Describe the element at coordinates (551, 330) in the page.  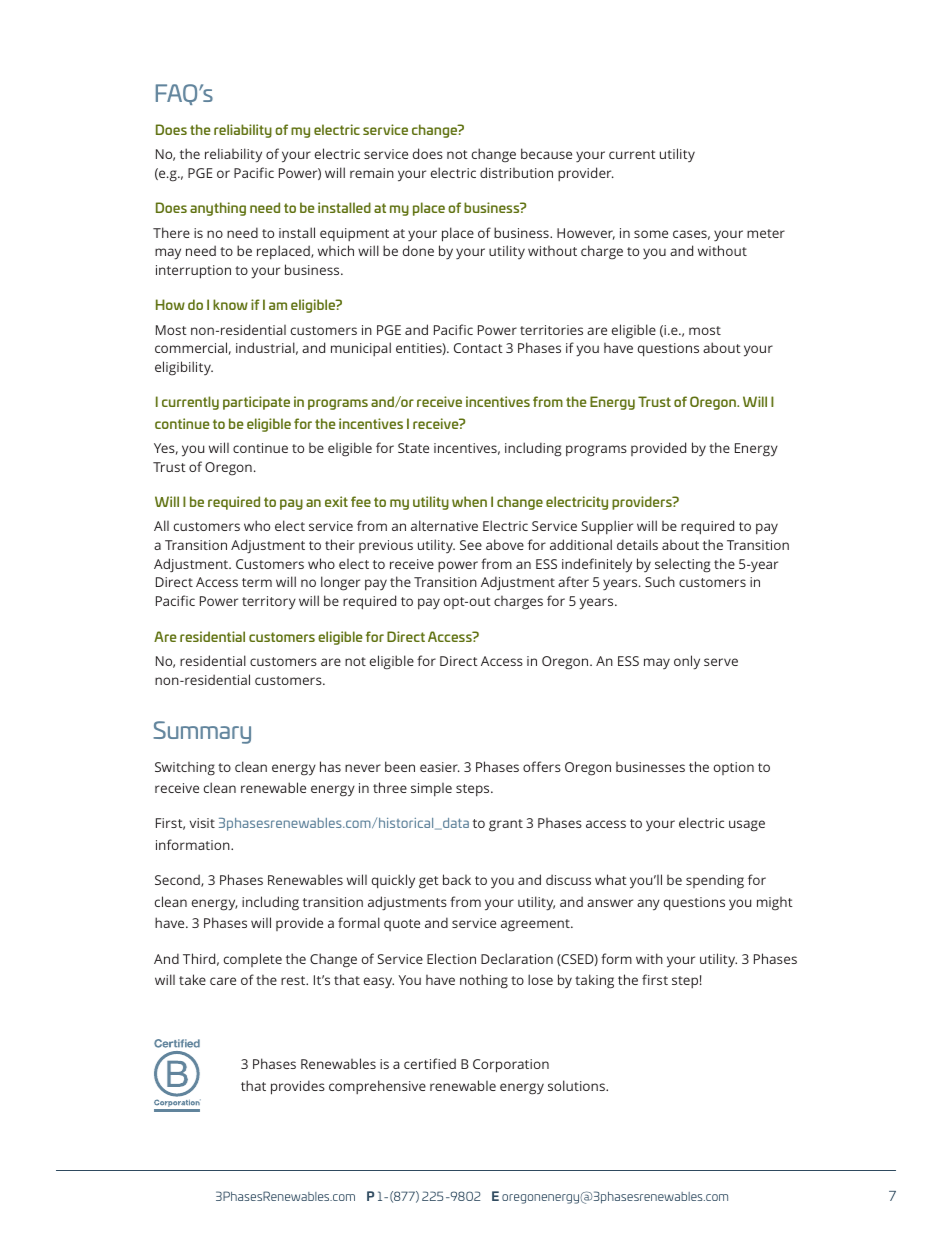
I see `territories` at that location.
